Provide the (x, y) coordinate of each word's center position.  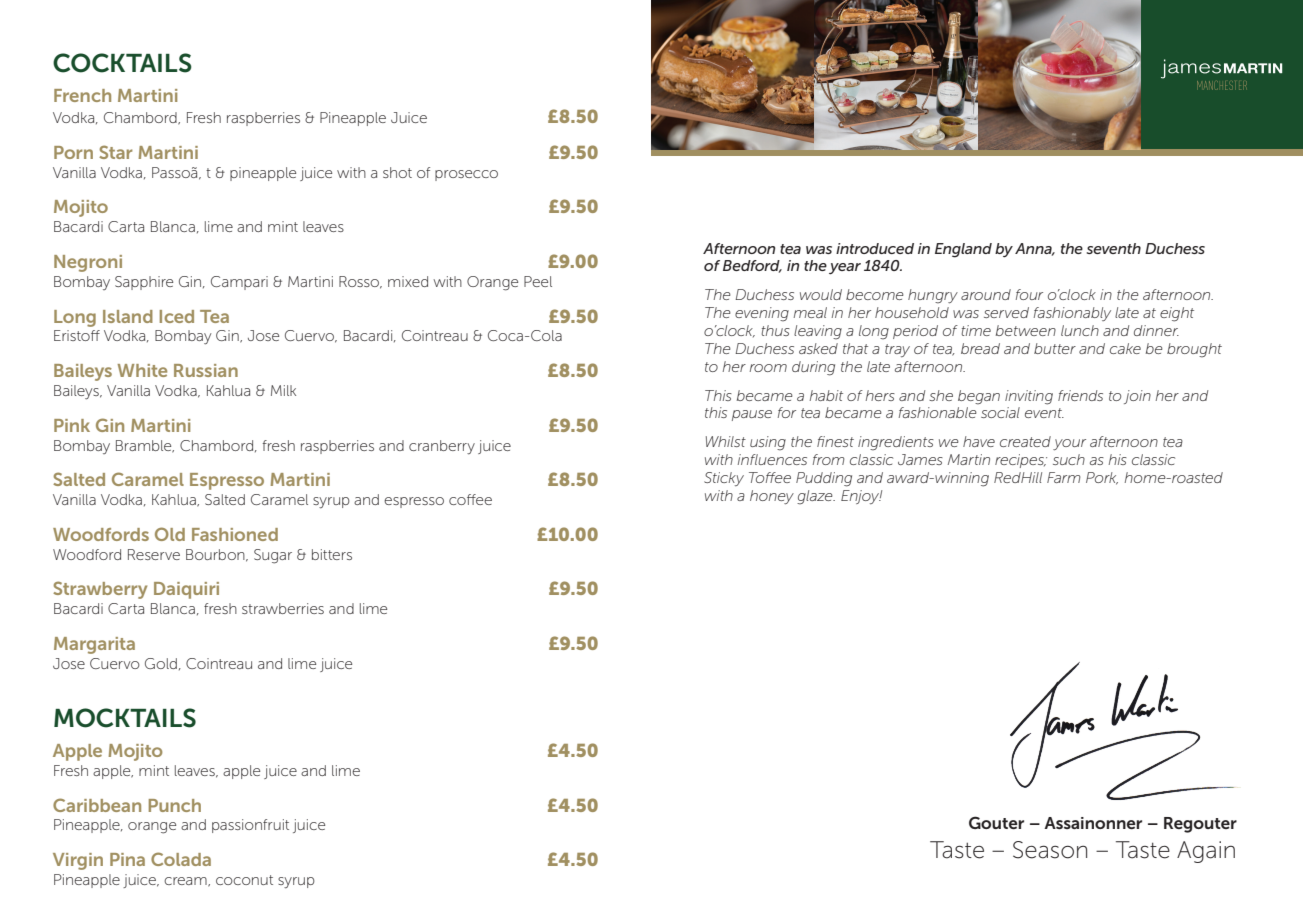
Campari (239, 283)
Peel (538, 281)
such (1069, 459)
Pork (1102, 478)
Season (1050, 850)
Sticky (724, 479)
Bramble (145, 446)
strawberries (283, 608)
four (1029, 294)
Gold (161, 663)
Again (1206, 852)
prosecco (466, 175)
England (963, 250)
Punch (175, 805)
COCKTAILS (122, 63)
